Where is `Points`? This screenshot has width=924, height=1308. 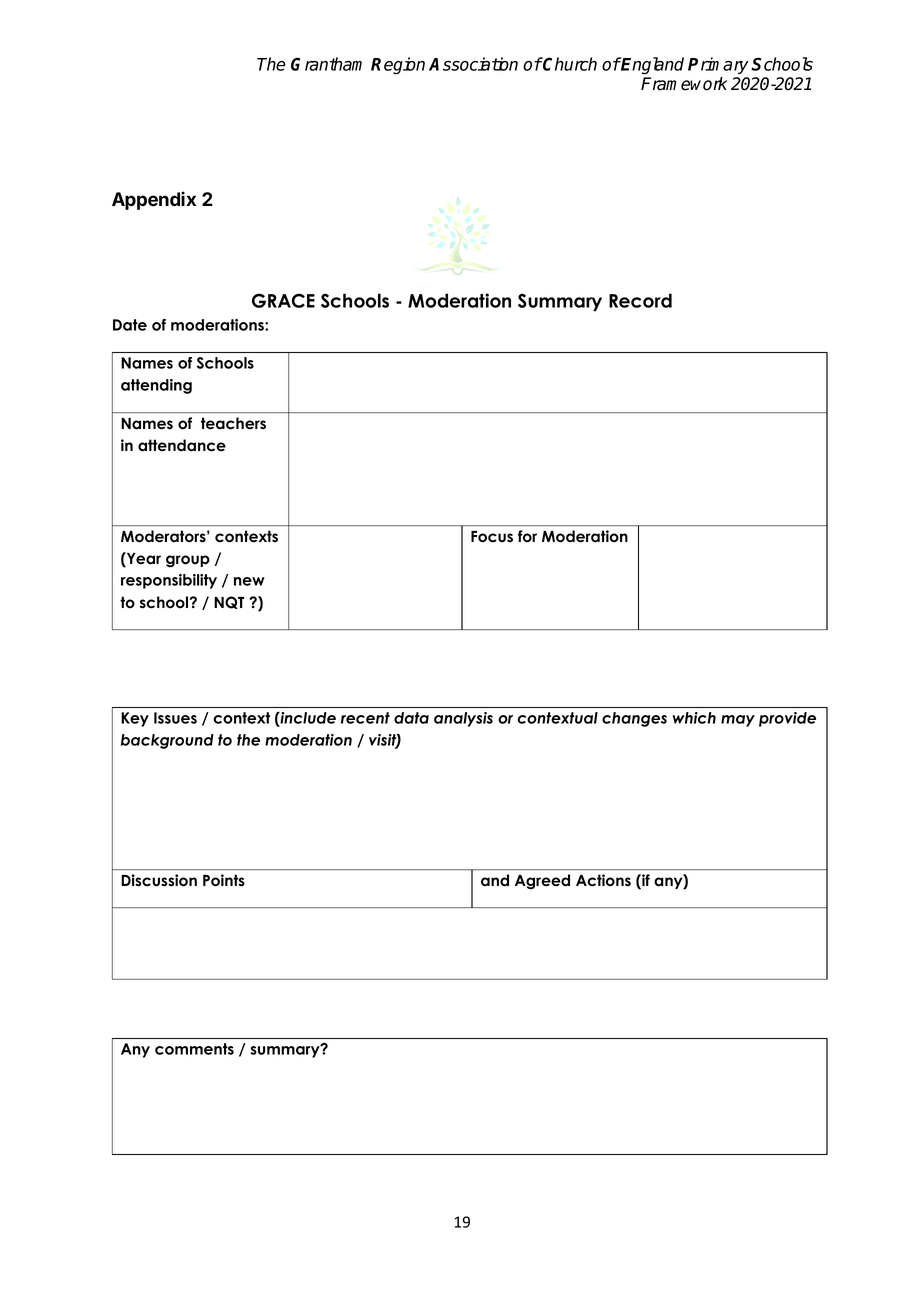
Points is located at coordinates (224, 880).
